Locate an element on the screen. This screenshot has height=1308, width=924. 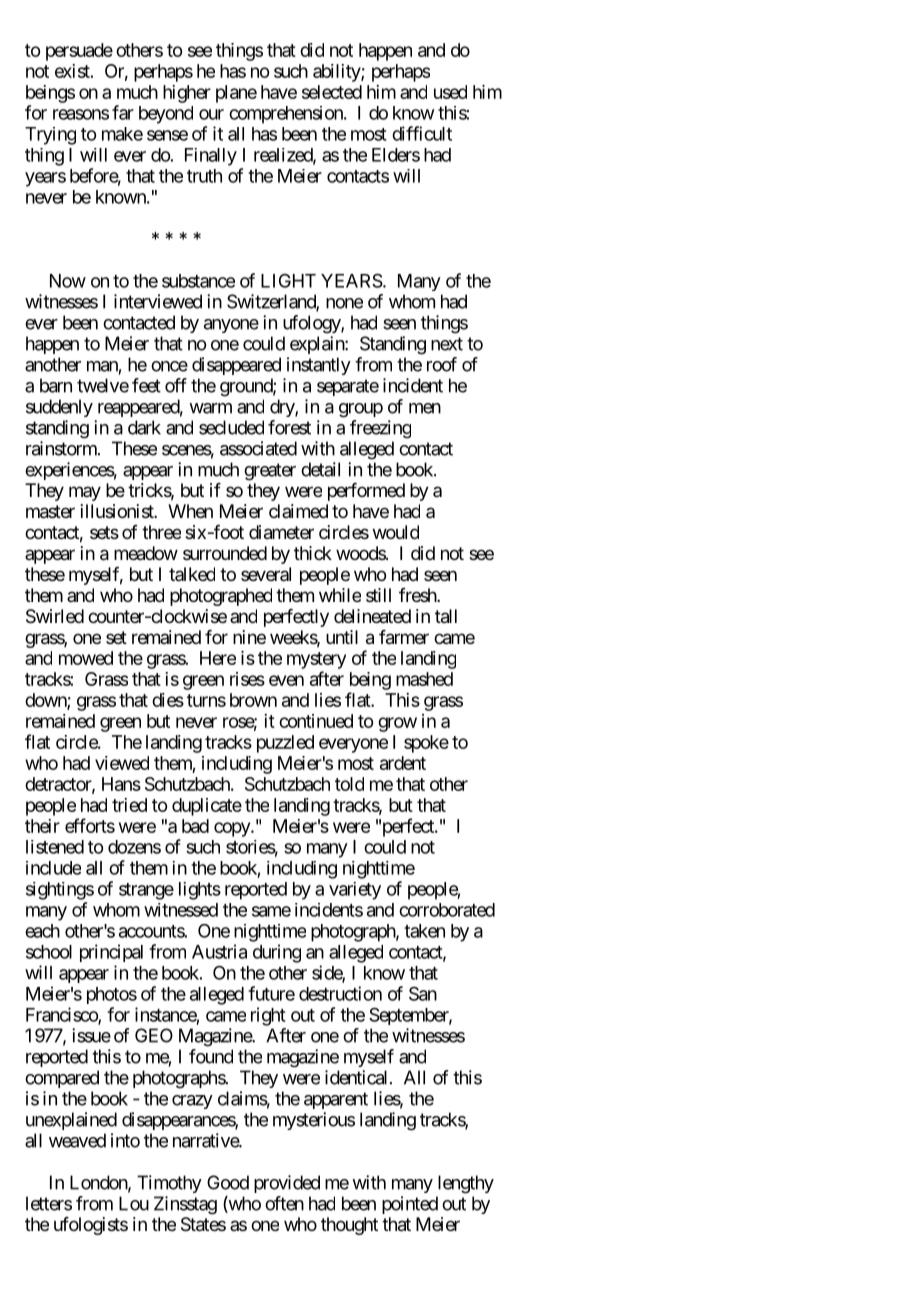
taken is located at coordinates (424, 931).
